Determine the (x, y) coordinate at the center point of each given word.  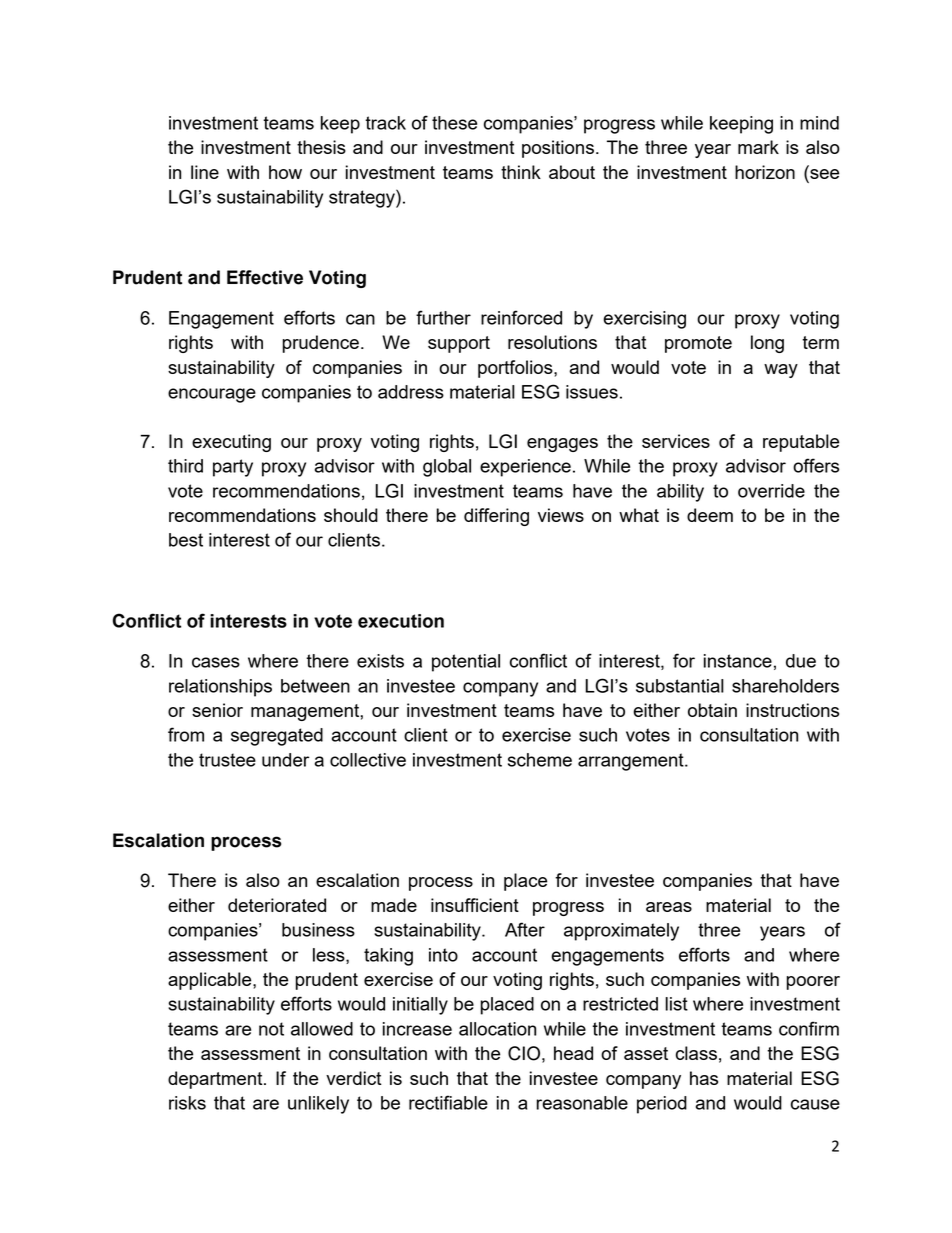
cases (216, 662)
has (704, 1078)
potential (466, 663)
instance (738, 661)
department (216, 1080)
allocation (497, 1029)
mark (758, 147)
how (285, 172)
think (521, 172)
